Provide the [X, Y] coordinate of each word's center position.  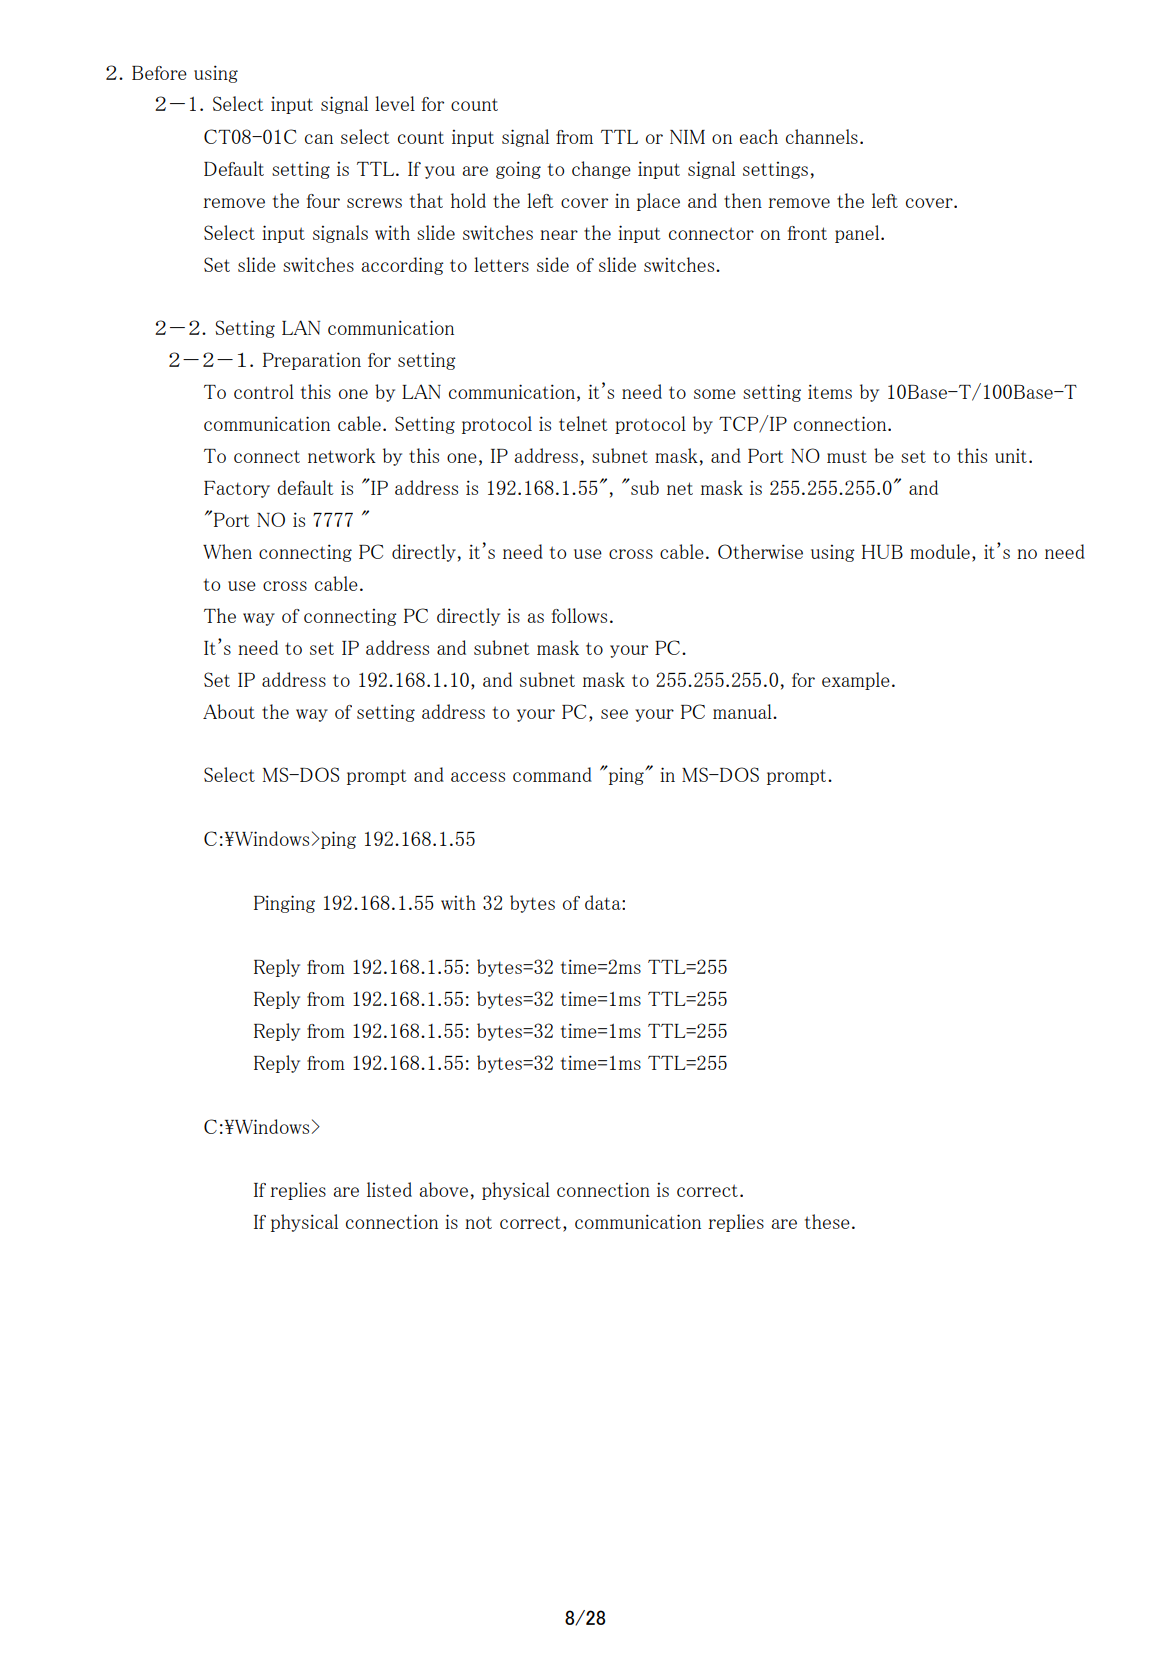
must [847, 456]
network [342, 455]
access [478, 777]
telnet [583, 423]
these [827, 1221]
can [319, 139]
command [552, 774]
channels [822, 136]
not [478, 1222]
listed [389, 1189]
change [601, 170]
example [856, 681]
